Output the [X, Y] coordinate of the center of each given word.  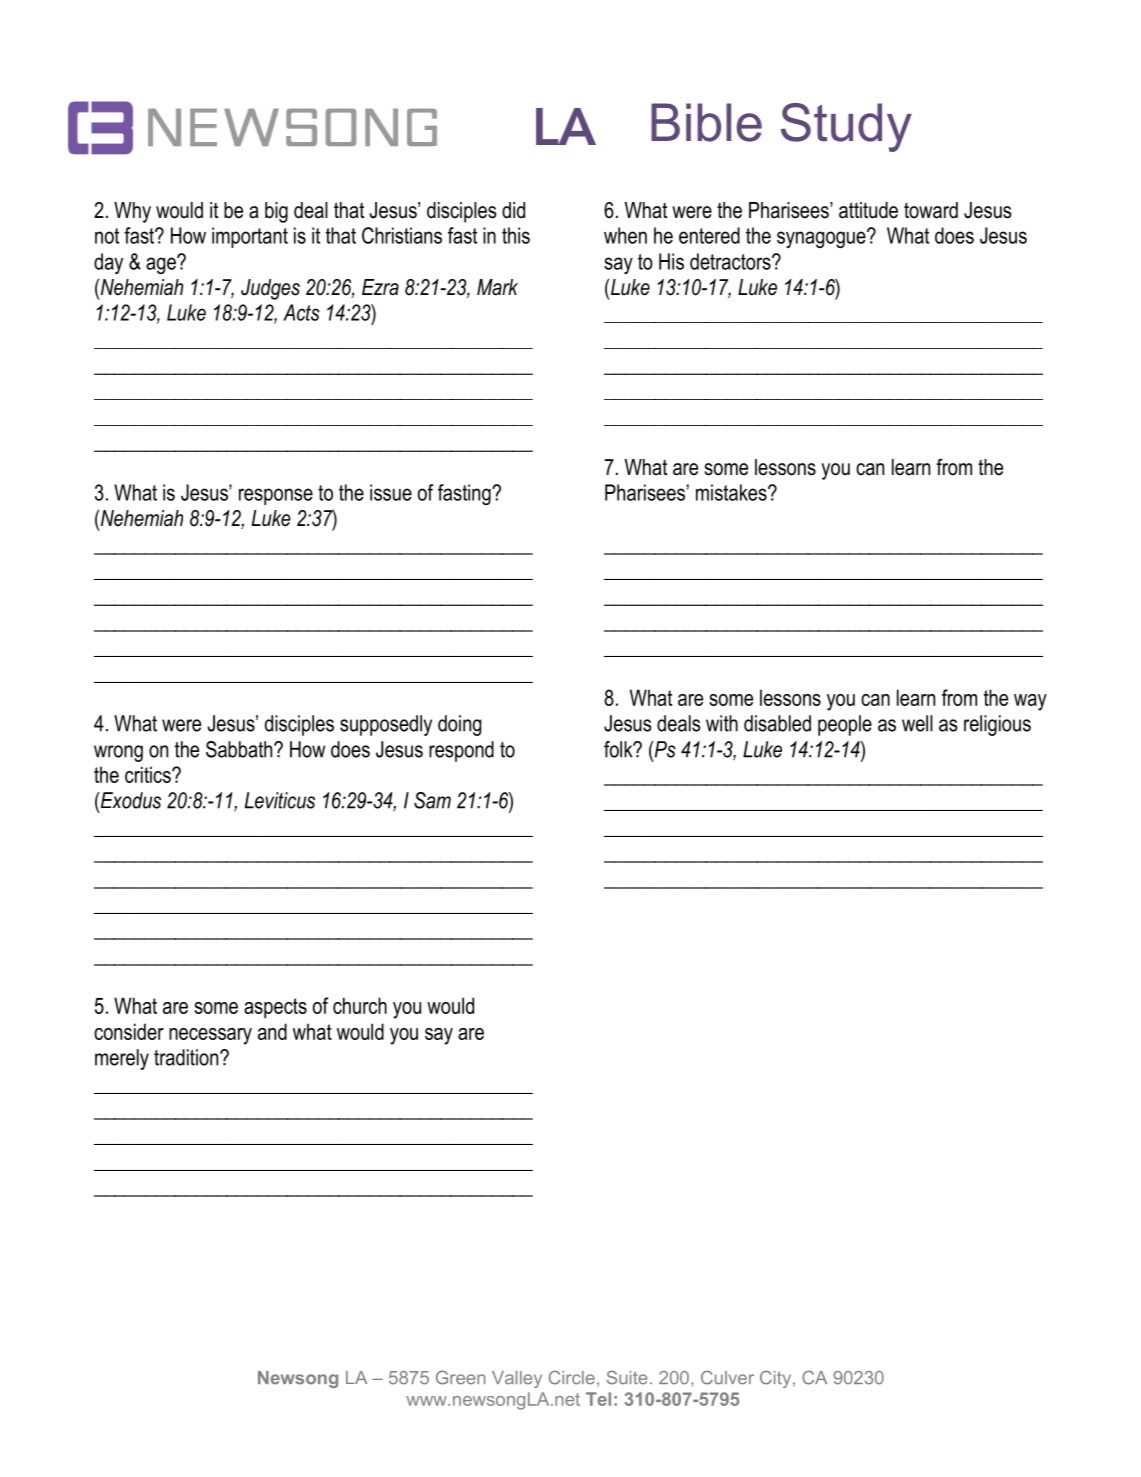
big [276, 212]
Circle [572, 1377]
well [917, 723]
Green [461, 1377]
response [276, 496]
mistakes [732, 492]
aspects [275, 1008]
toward [931, 210]
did [513, 210]
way [1030, 702]
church [360, 1005]
